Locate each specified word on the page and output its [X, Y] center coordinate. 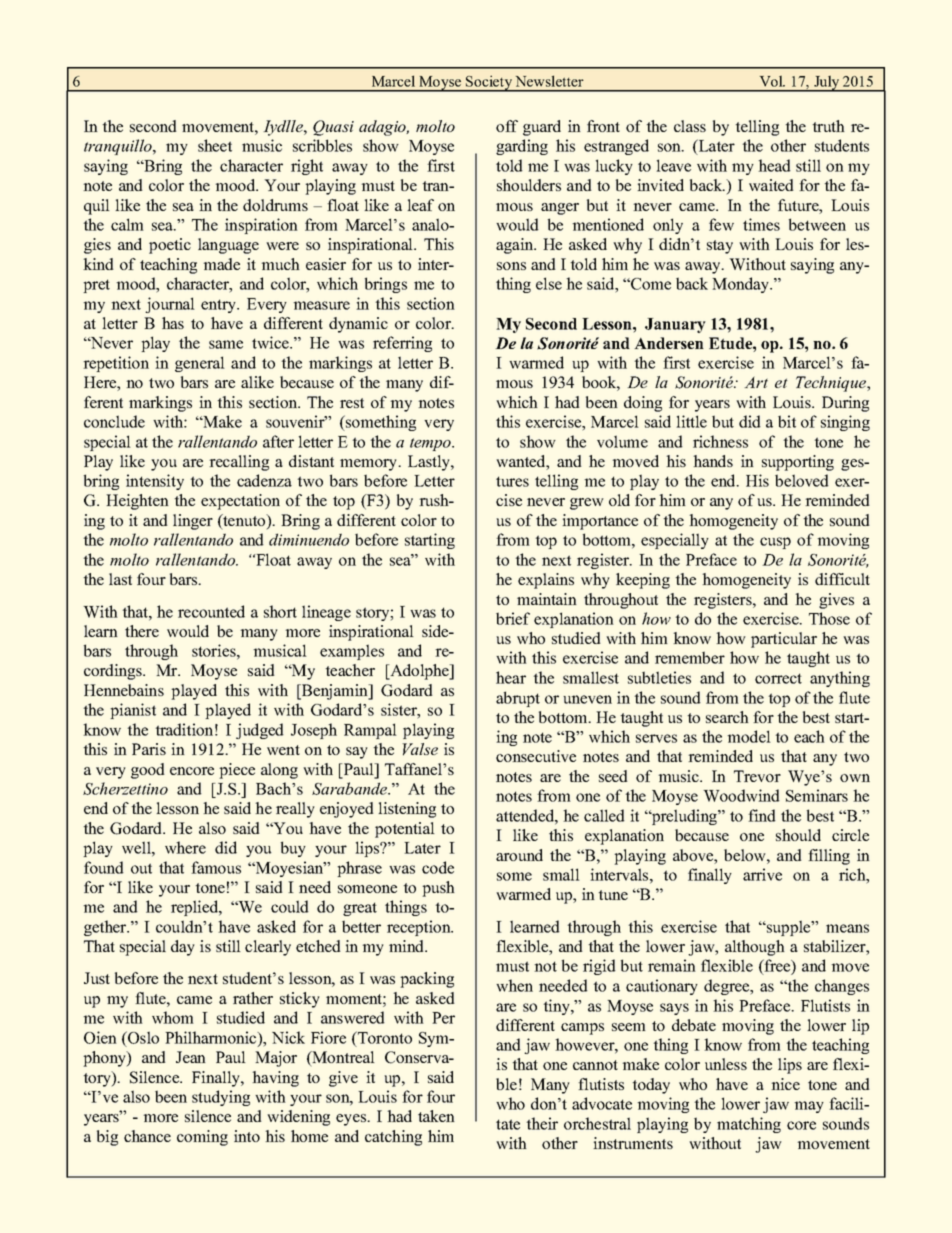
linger [193, 522]
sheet [215, 145]
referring [402, 344]
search [727, 717]
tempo [431, 444]
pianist [133, 711]
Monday [742, 285]
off [507, 126]
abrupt [518, 699]
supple [788, 928]
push [438, 889]
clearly [268, 948]
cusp [775, 543]
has [173, 323]
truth [828, 126]
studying [221, 1098]
